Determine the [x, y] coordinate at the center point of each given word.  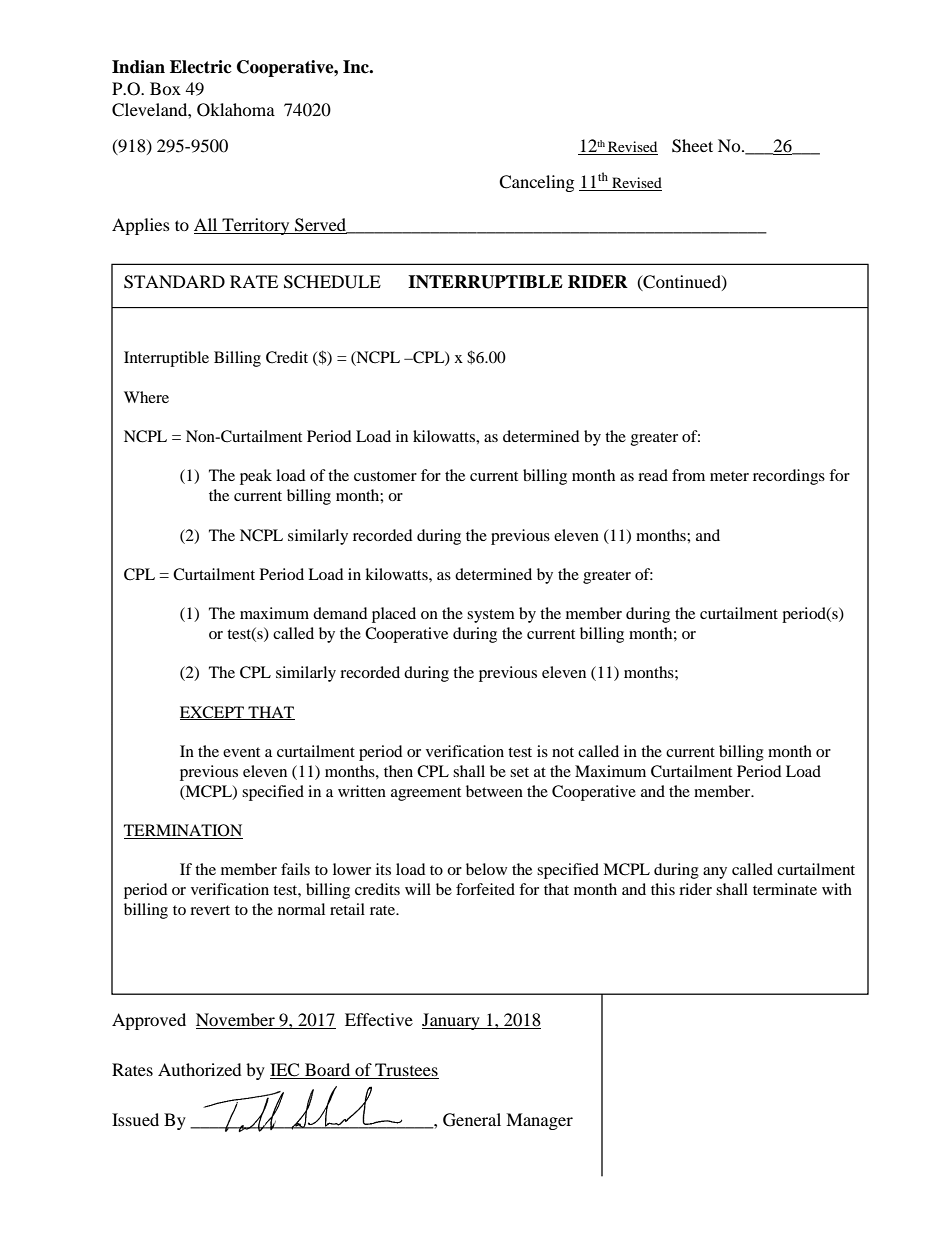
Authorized [200, 1069]
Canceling [536, 183]
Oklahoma [236, 110]
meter [729, 476]
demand [340, 613]
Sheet [692, 146]
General [472, 1120]
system [491, 616]
